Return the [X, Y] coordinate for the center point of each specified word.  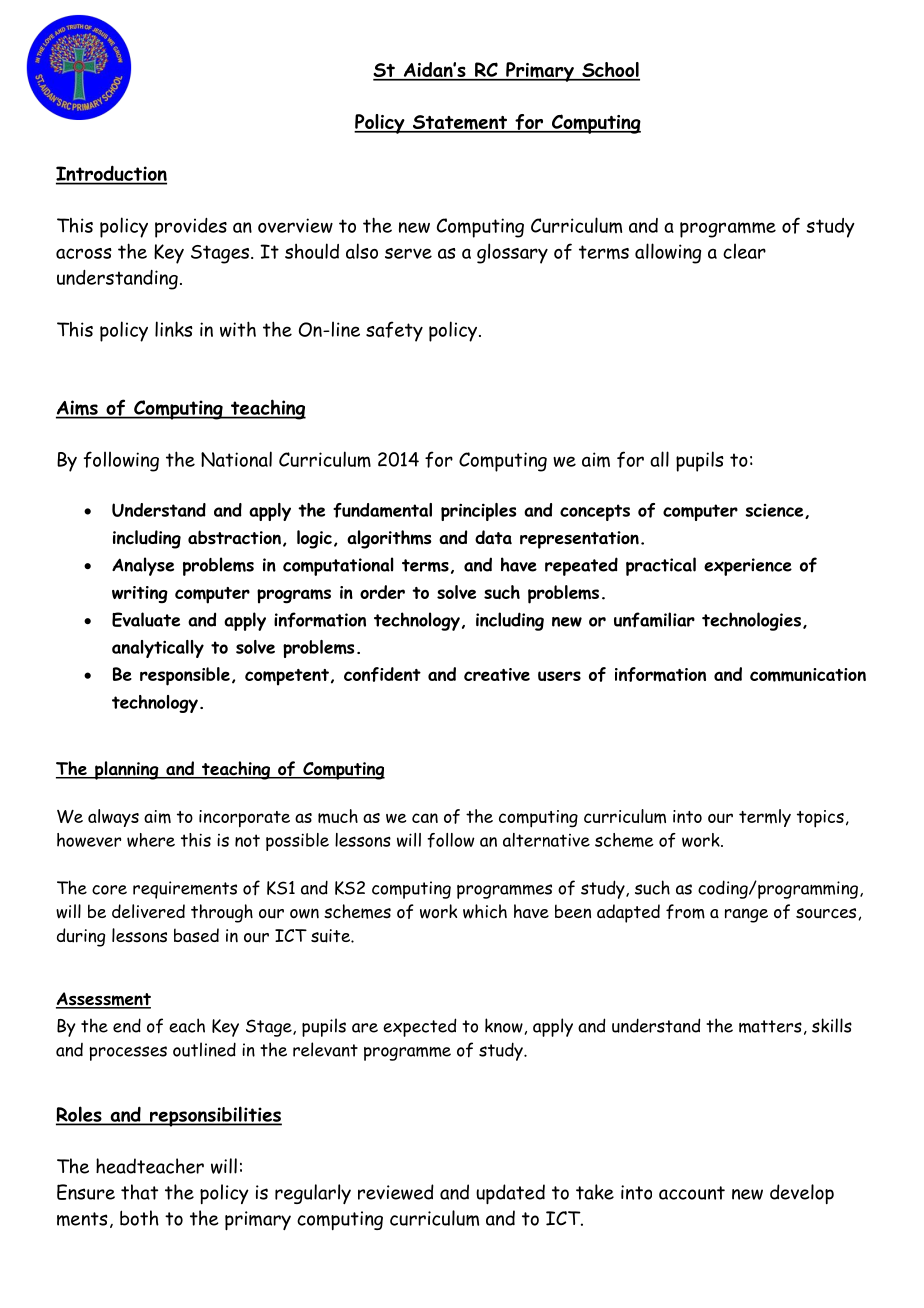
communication [808, 675]
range [746, 915]
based [196, 935]
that [139, 1192]
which [485, 911]
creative [497, 674]
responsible [185, 676]
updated [510, 1194]
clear [744, 251]
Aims [78, 409]
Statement [460, 123]
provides [191, 228]
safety [394, 331]
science [776, 511]
